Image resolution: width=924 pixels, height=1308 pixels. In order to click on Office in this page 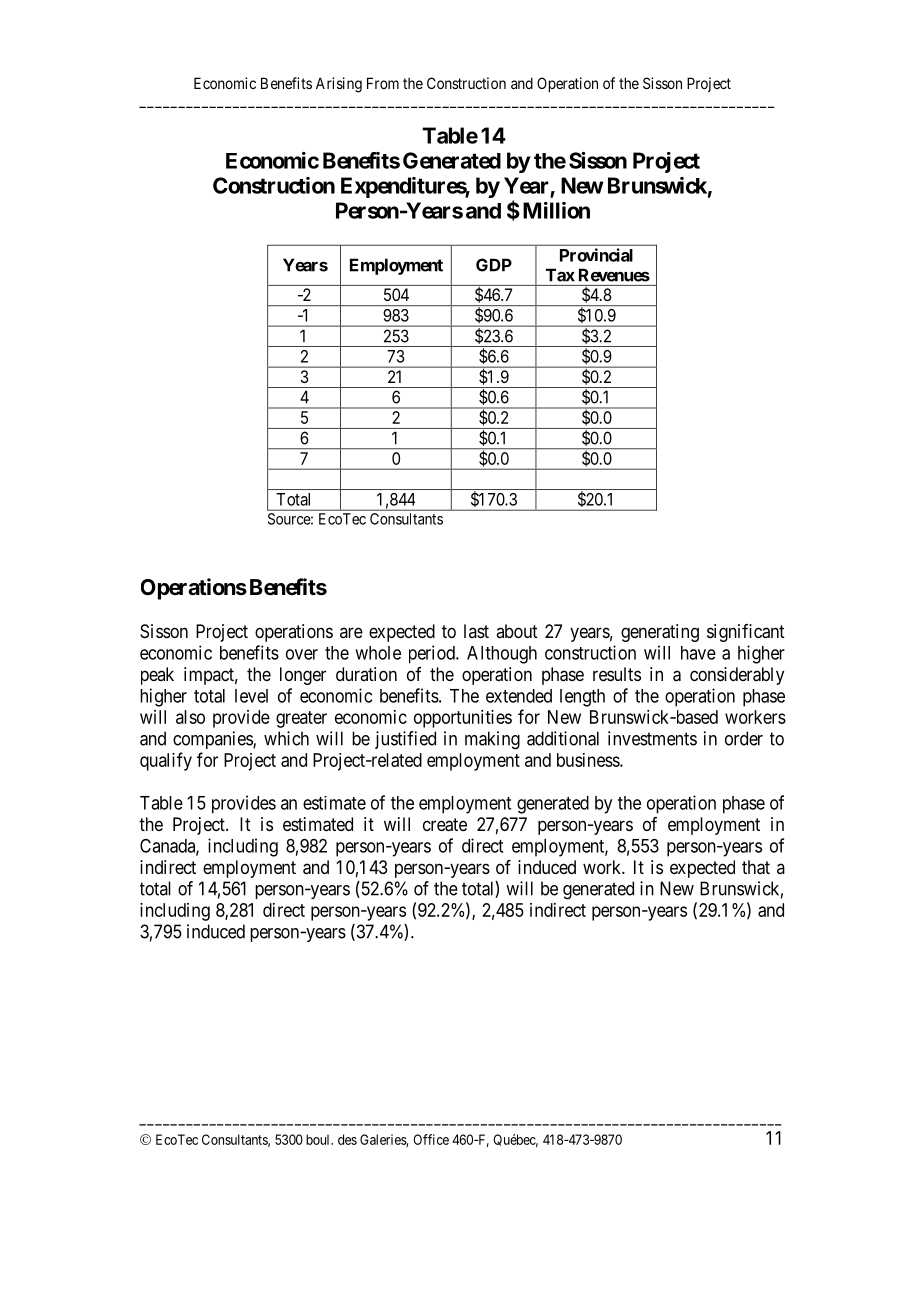, I will do `click(431, 1139)`.
